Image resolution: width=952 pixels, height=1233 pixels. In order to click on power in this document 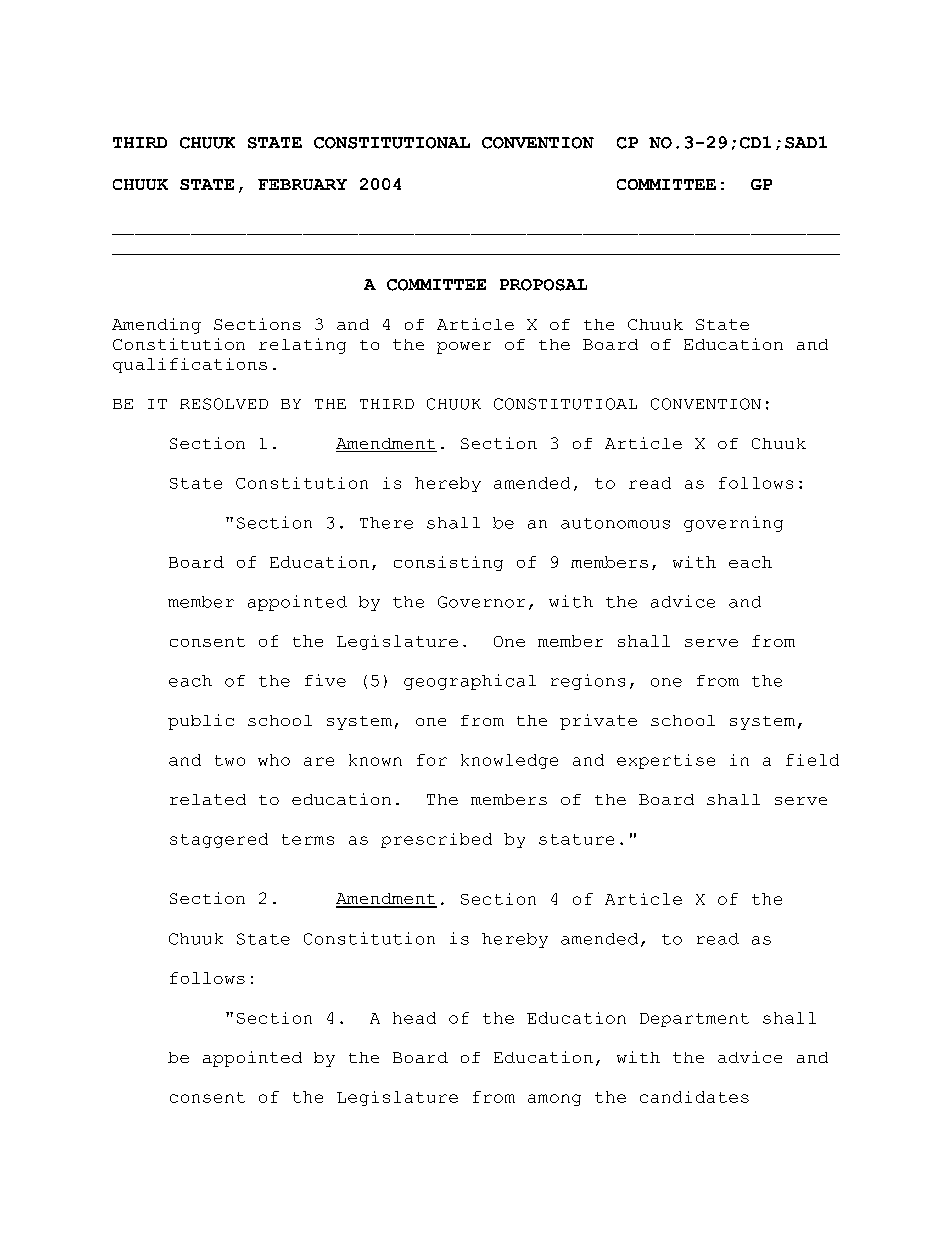, I will do `click(464, 348)`.
